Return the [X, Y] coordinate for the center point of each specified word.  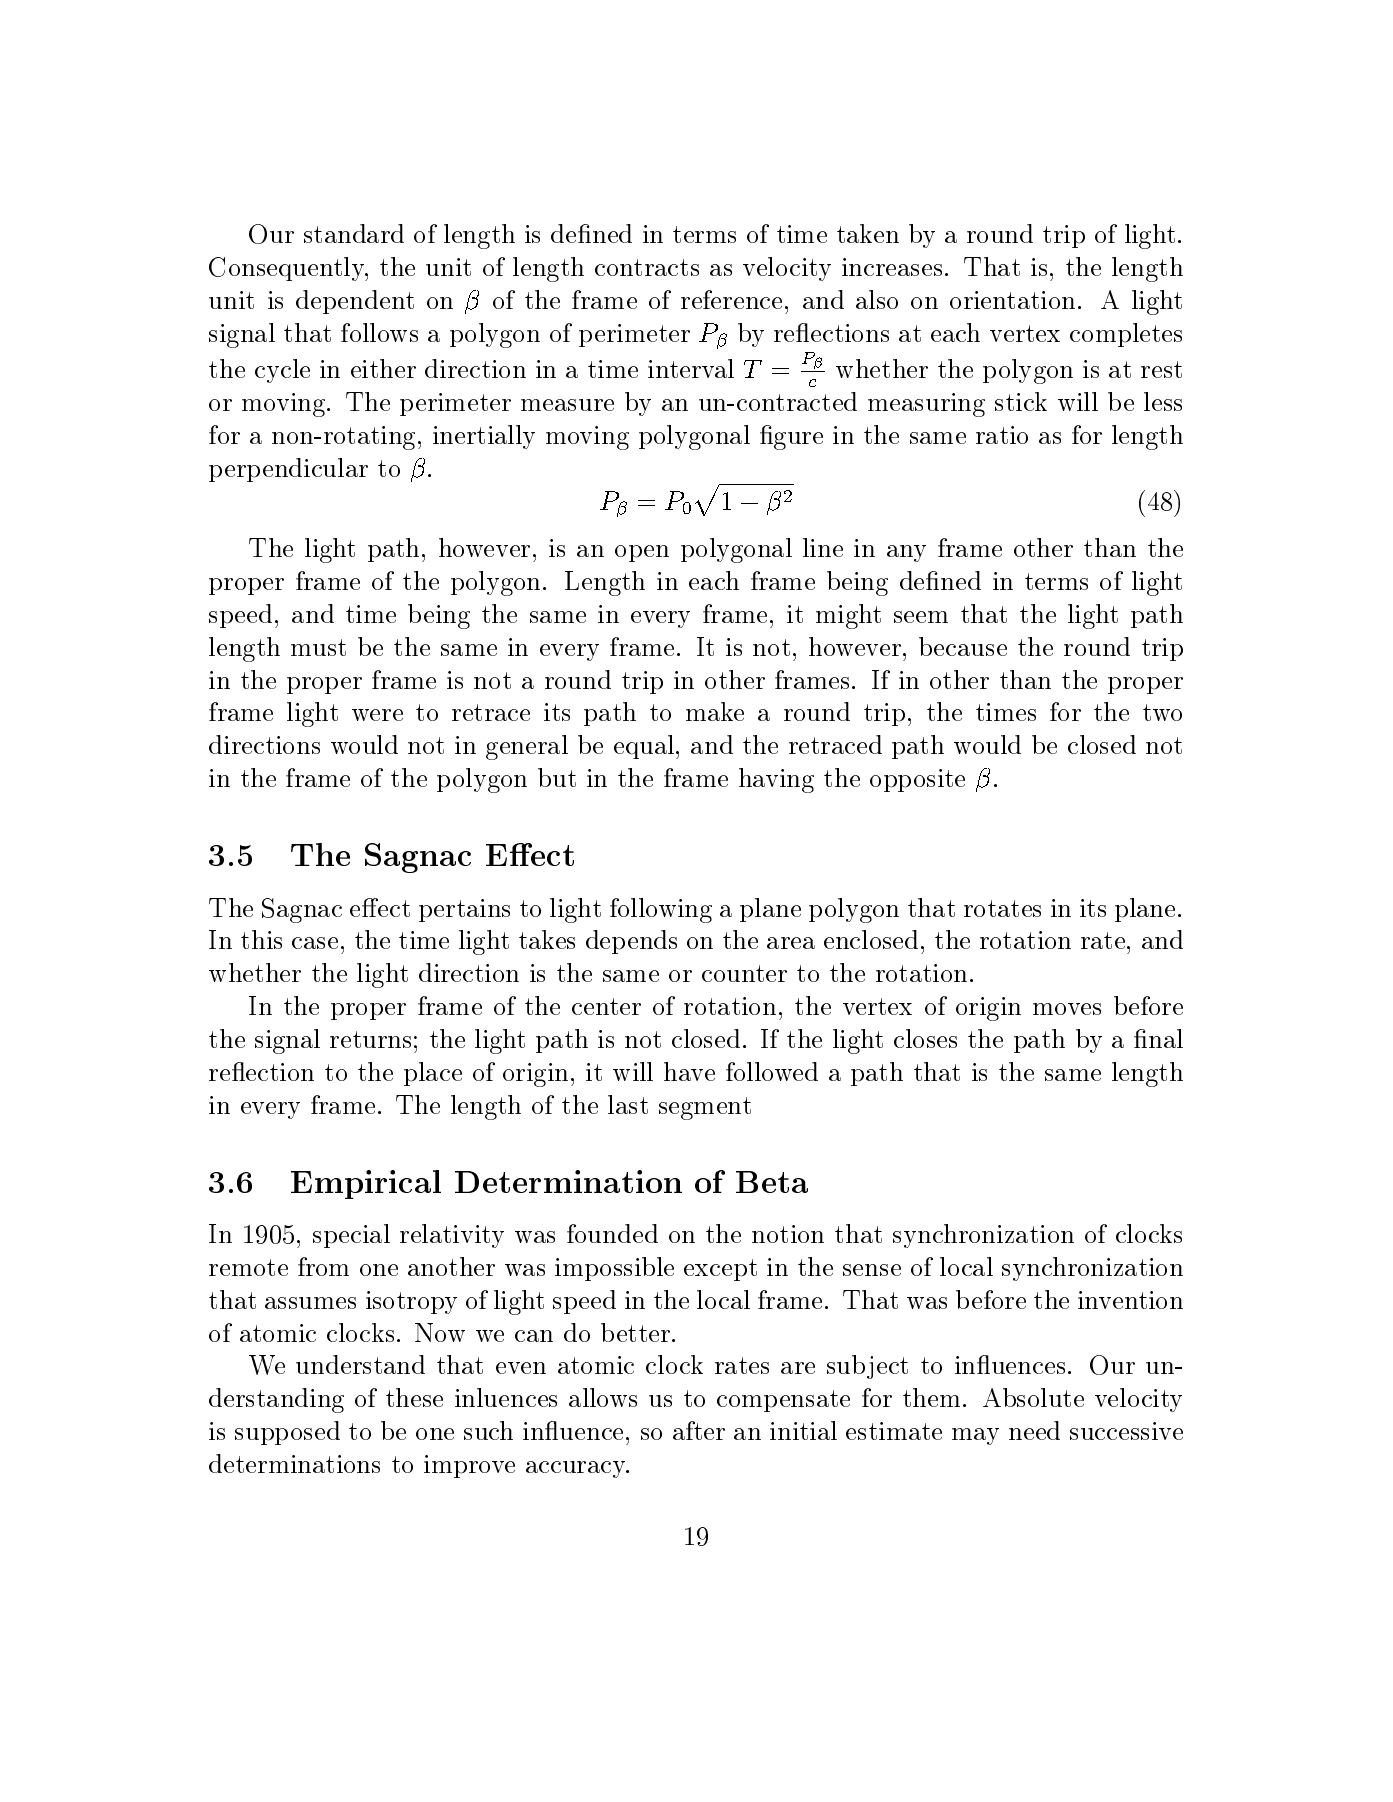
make [715, 711]
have [689, 1071]
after [699, 1430]
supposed [287, 1433]
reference [731, 299]
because [963, 646]
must [318, 647]
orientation [1012, 300]
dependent [355, 302]
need [1034, 1430]
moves [1067, 1009]
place [433, 1074]
